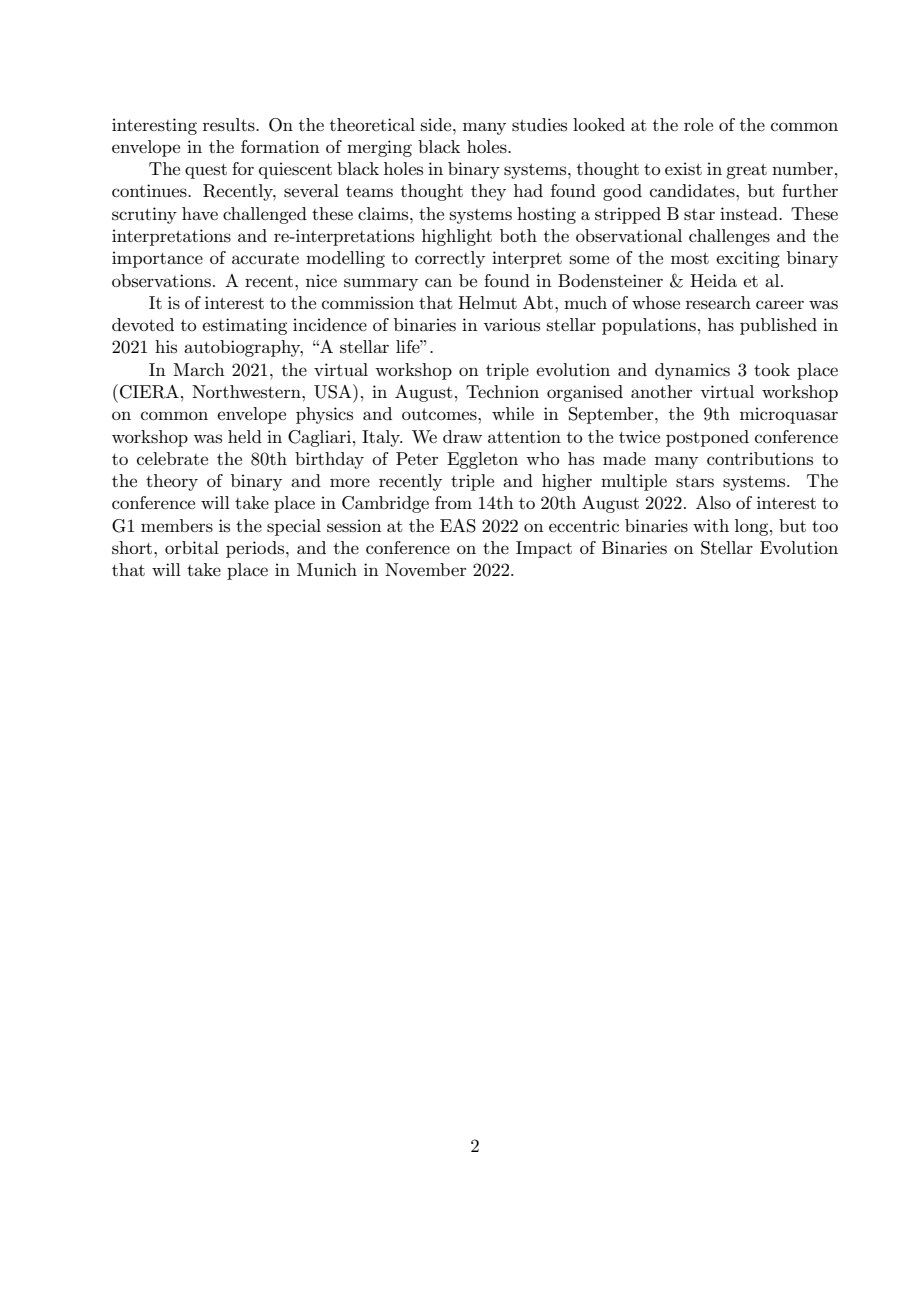 Image resolution: width=924 pixels, height=1308 pixels. Describe the element at coordinates (230, 125) in the screenshot. I see `results` at that location.
